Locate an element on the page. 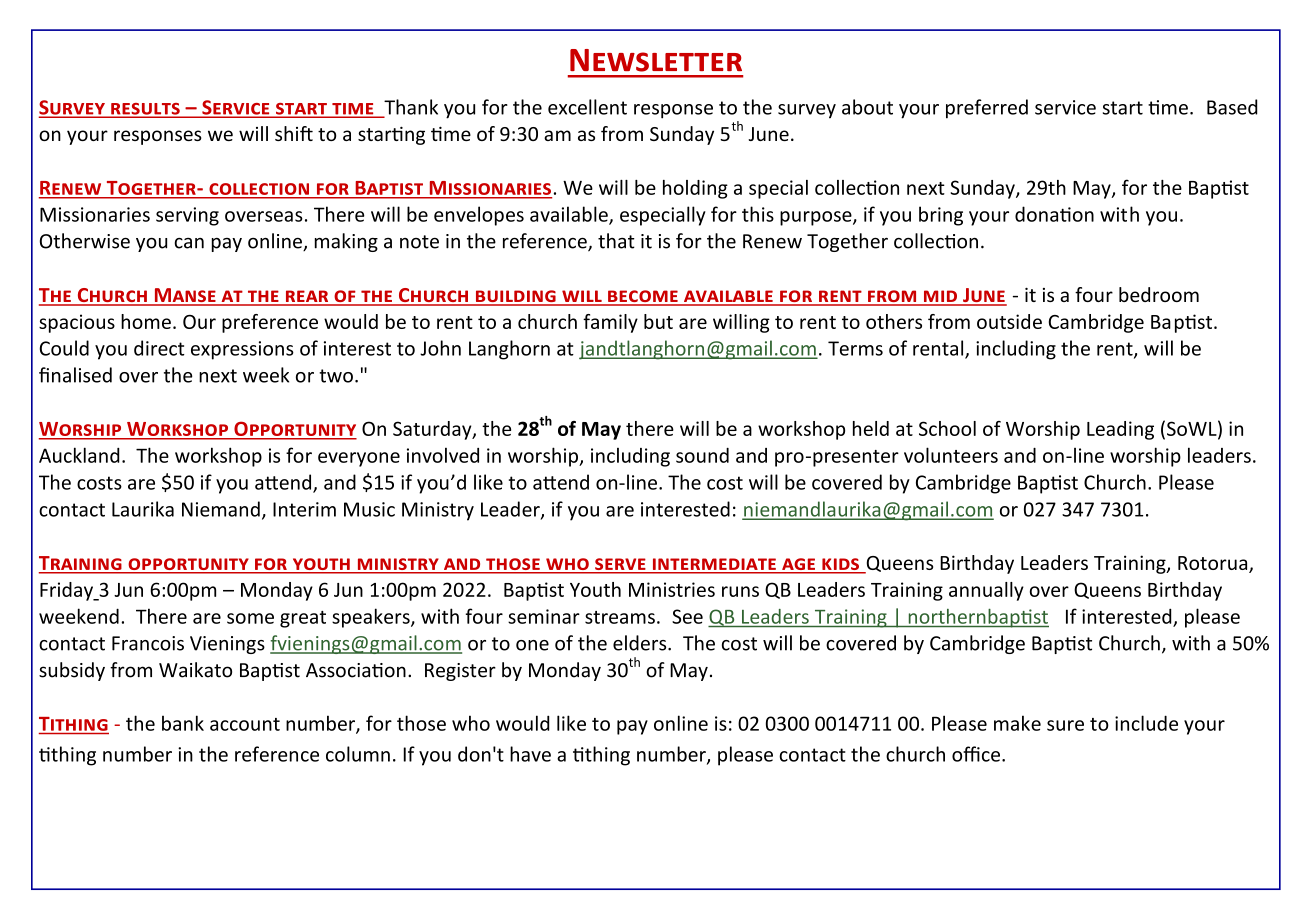 The height and width of the page is (924, 1308). preferred is located at coordinates (987, 109).
